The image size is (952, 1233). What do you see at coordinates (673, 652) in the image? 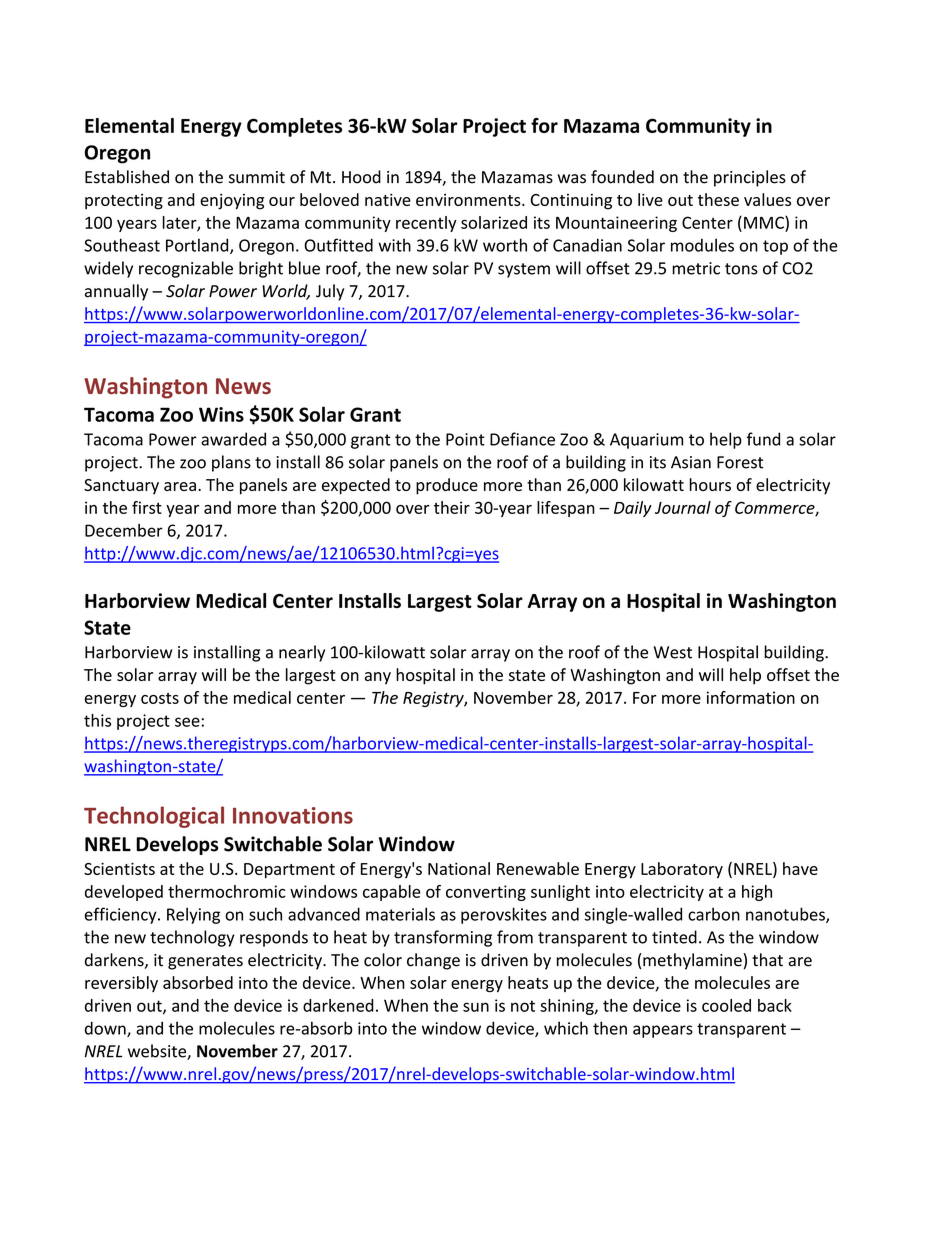
I see `West` at bounding box center [673, 652].
